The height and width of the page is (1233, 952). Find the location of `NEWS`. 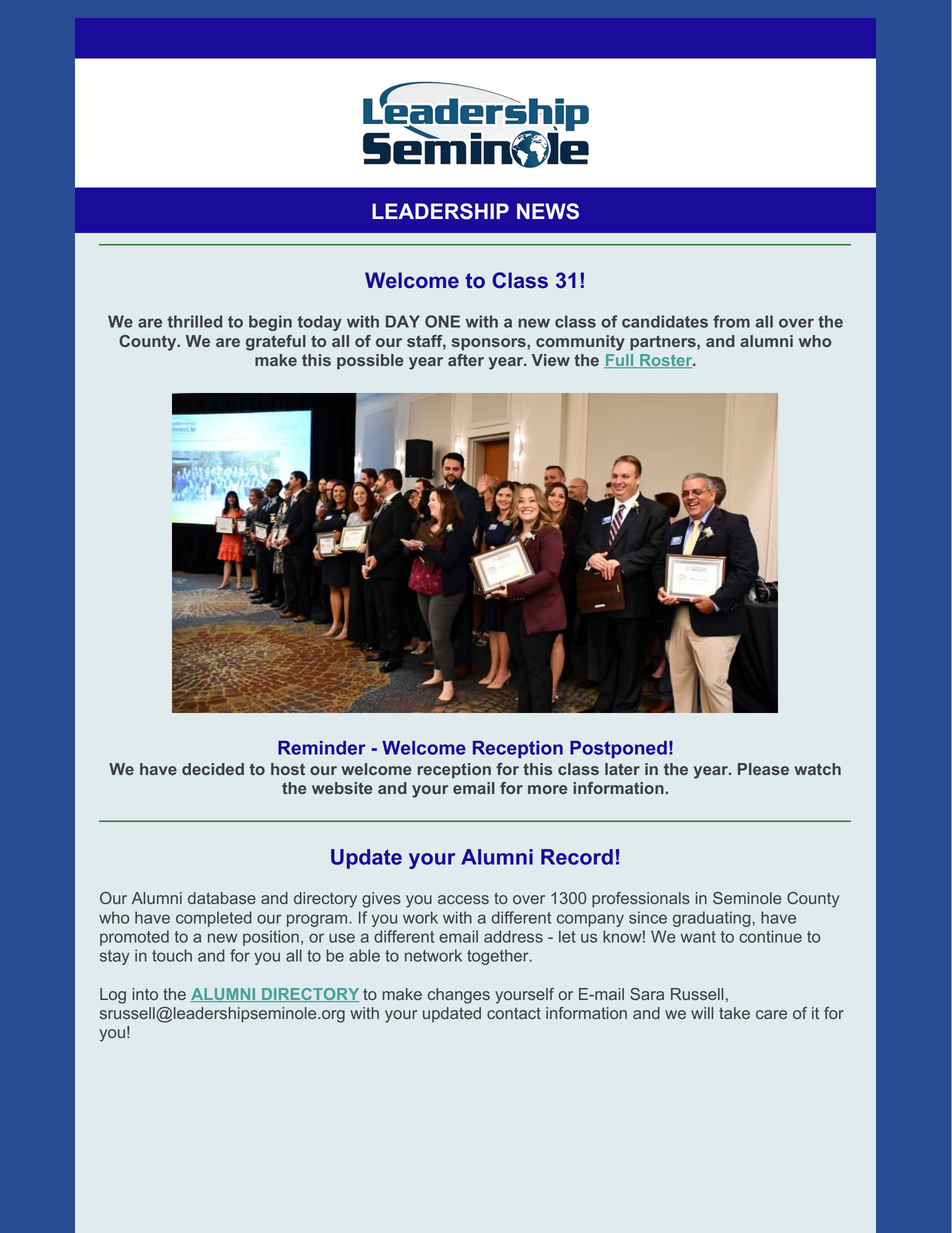

NEWS is located at coordinates (548, 211).
